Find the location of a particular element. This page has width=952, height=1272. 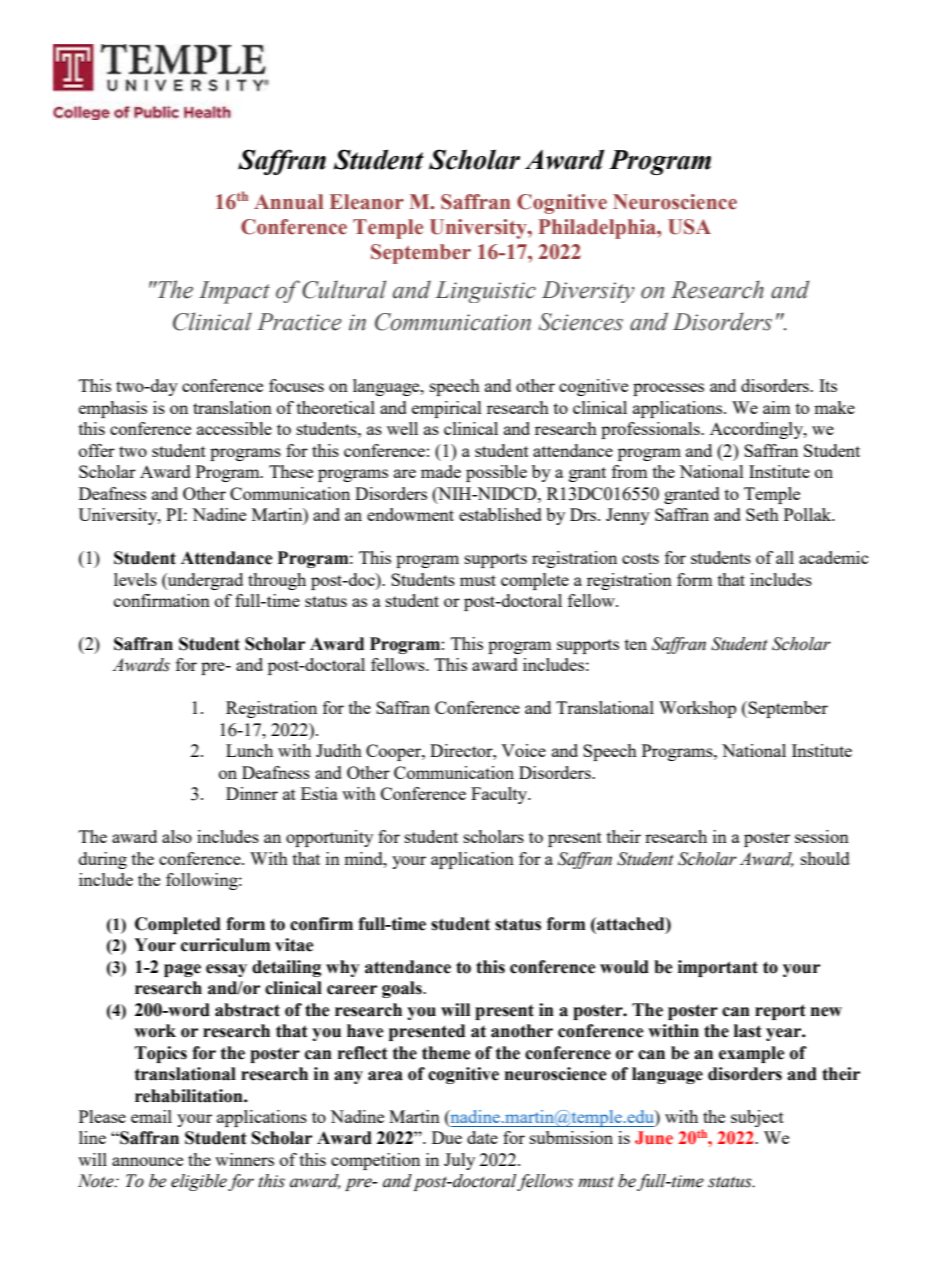

accessible is located at coordinates (234, 428).
